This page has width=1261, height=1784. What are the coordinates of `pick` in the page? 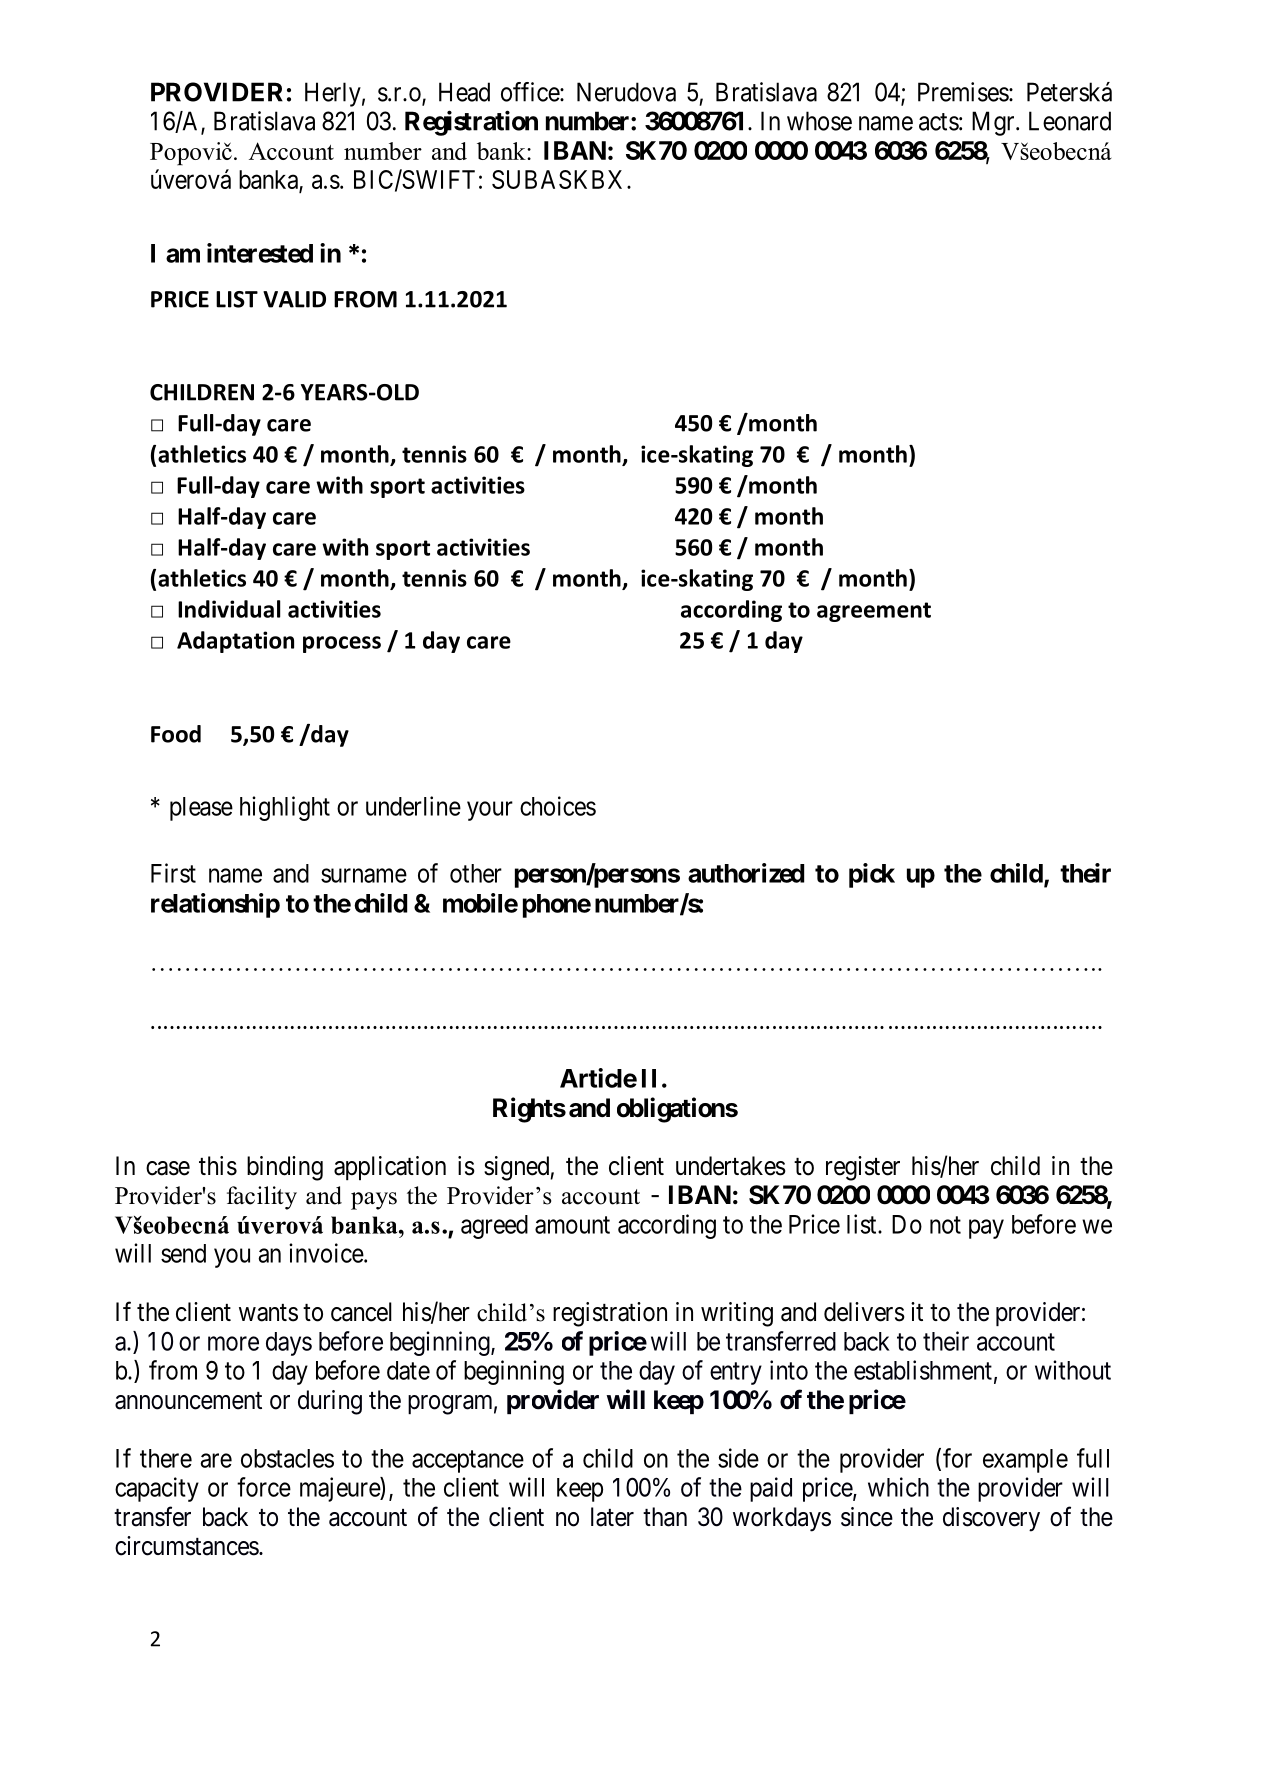 It's located at (872, 875).
